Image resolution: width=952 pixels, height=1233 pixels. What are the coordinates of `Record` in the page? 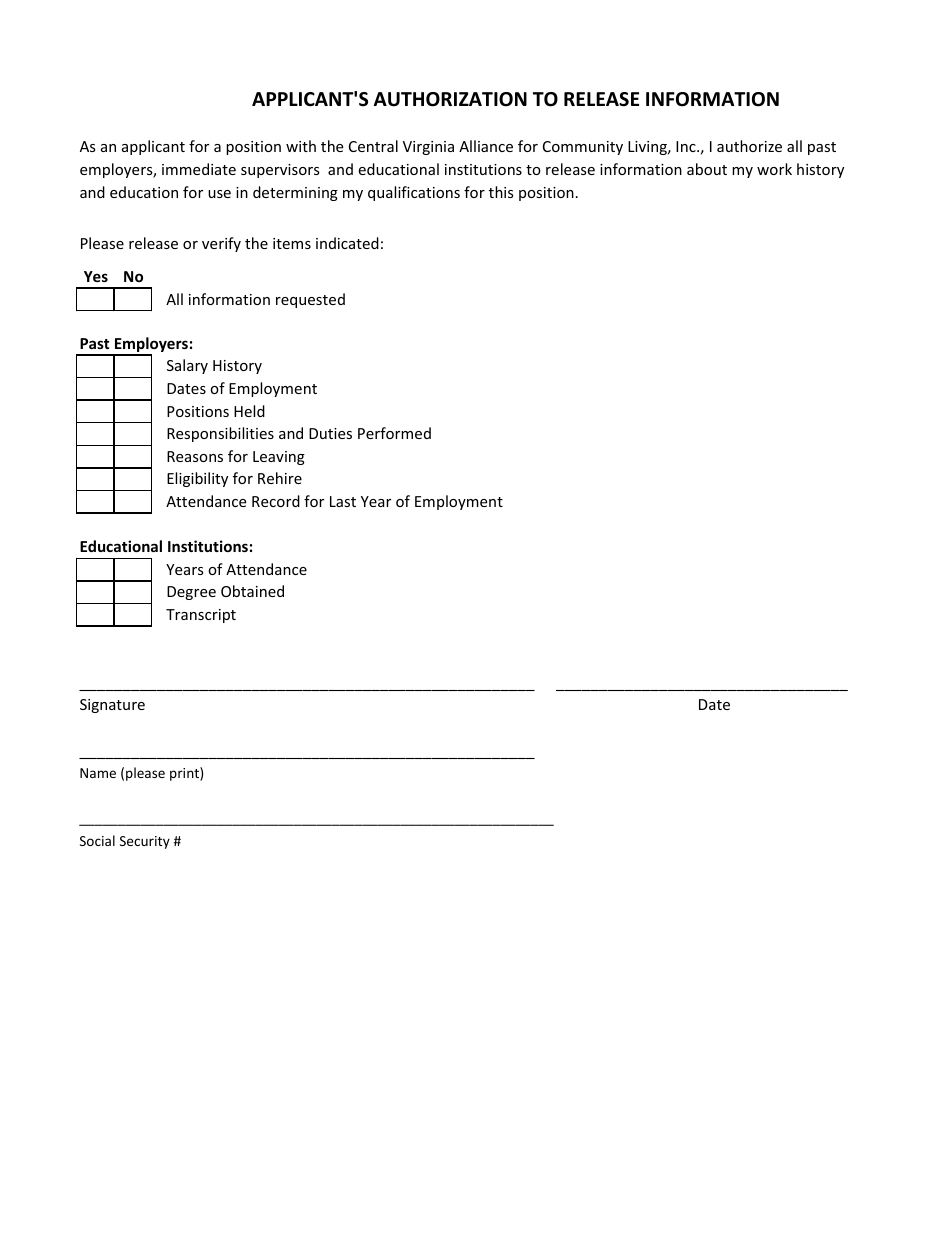 It's located at (276, 501).
